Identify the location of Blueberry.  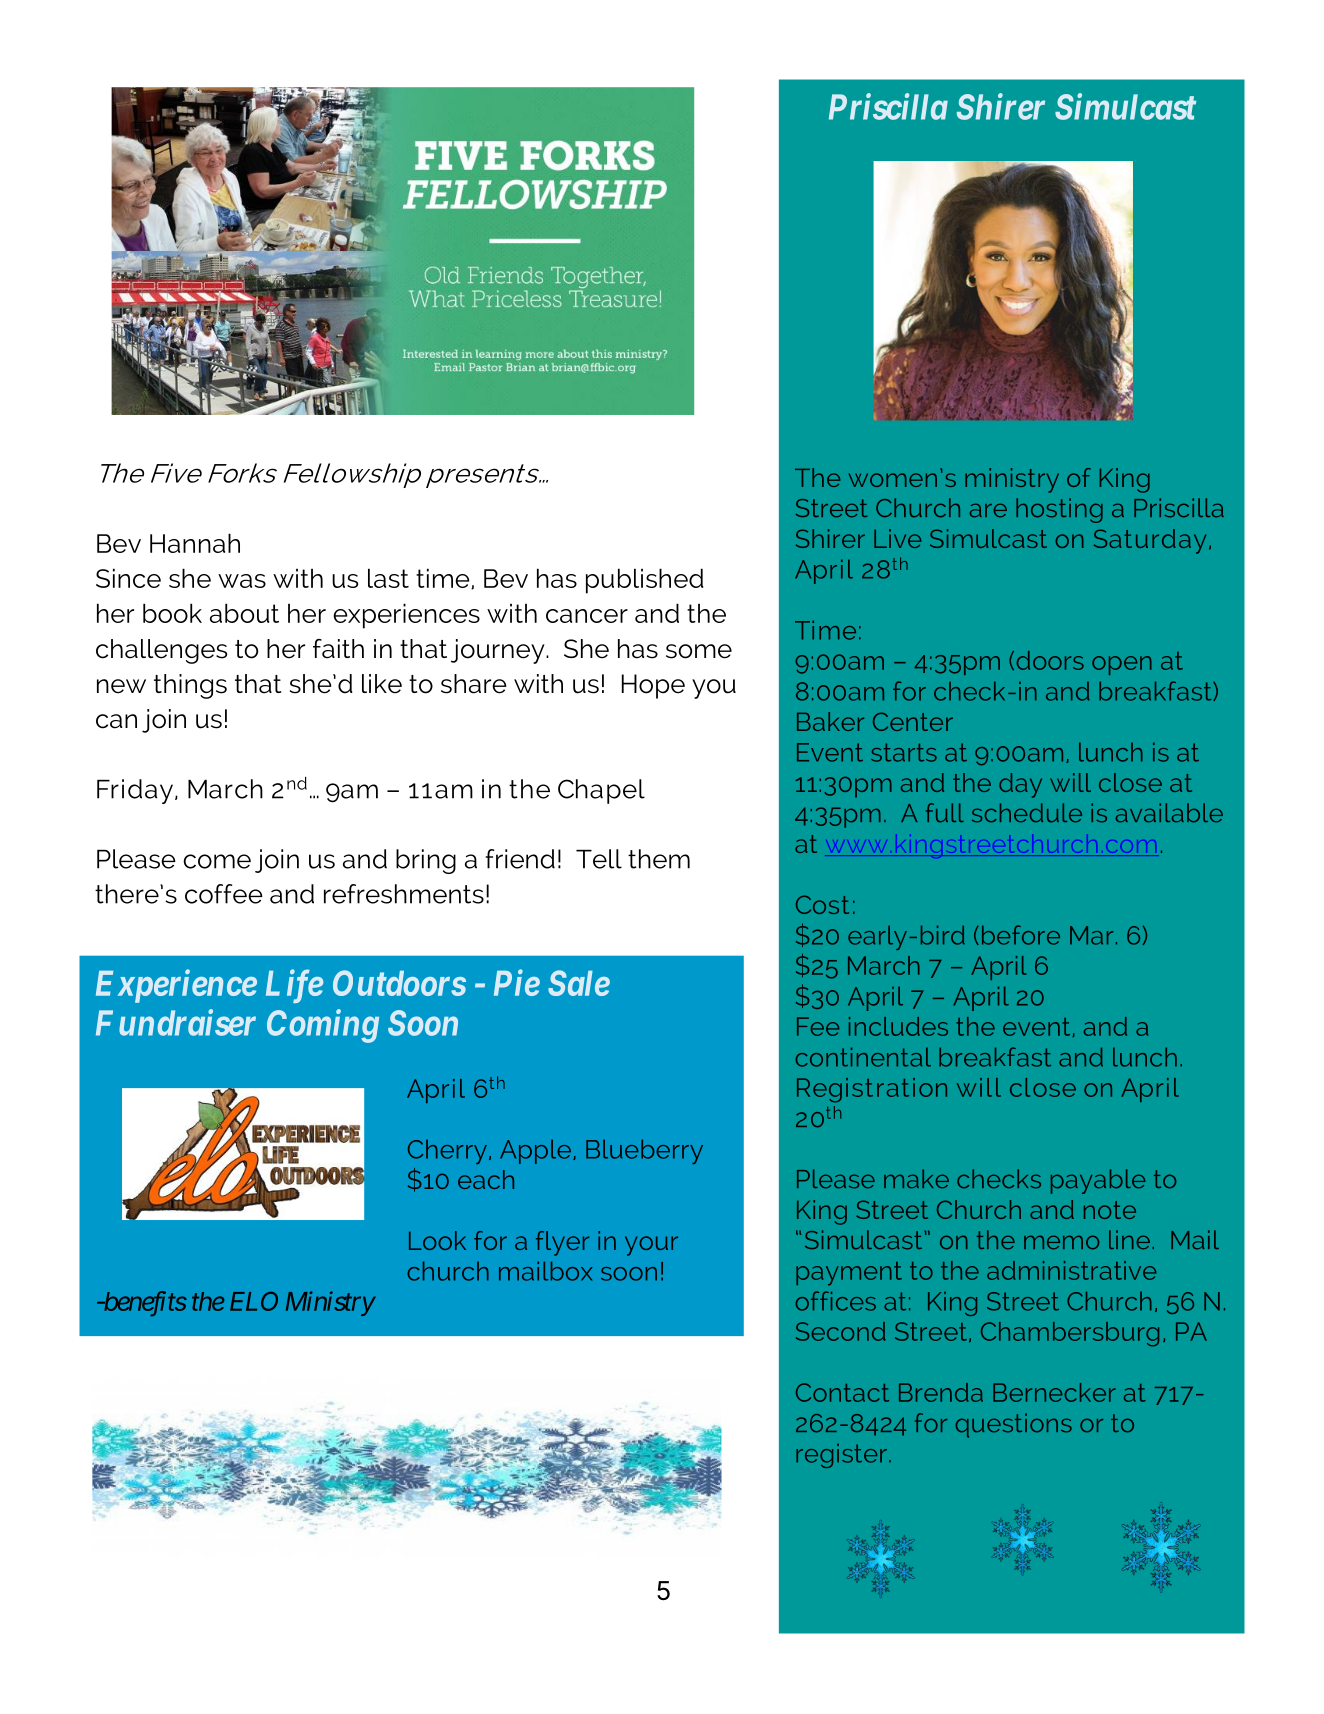
(644, 1151).
